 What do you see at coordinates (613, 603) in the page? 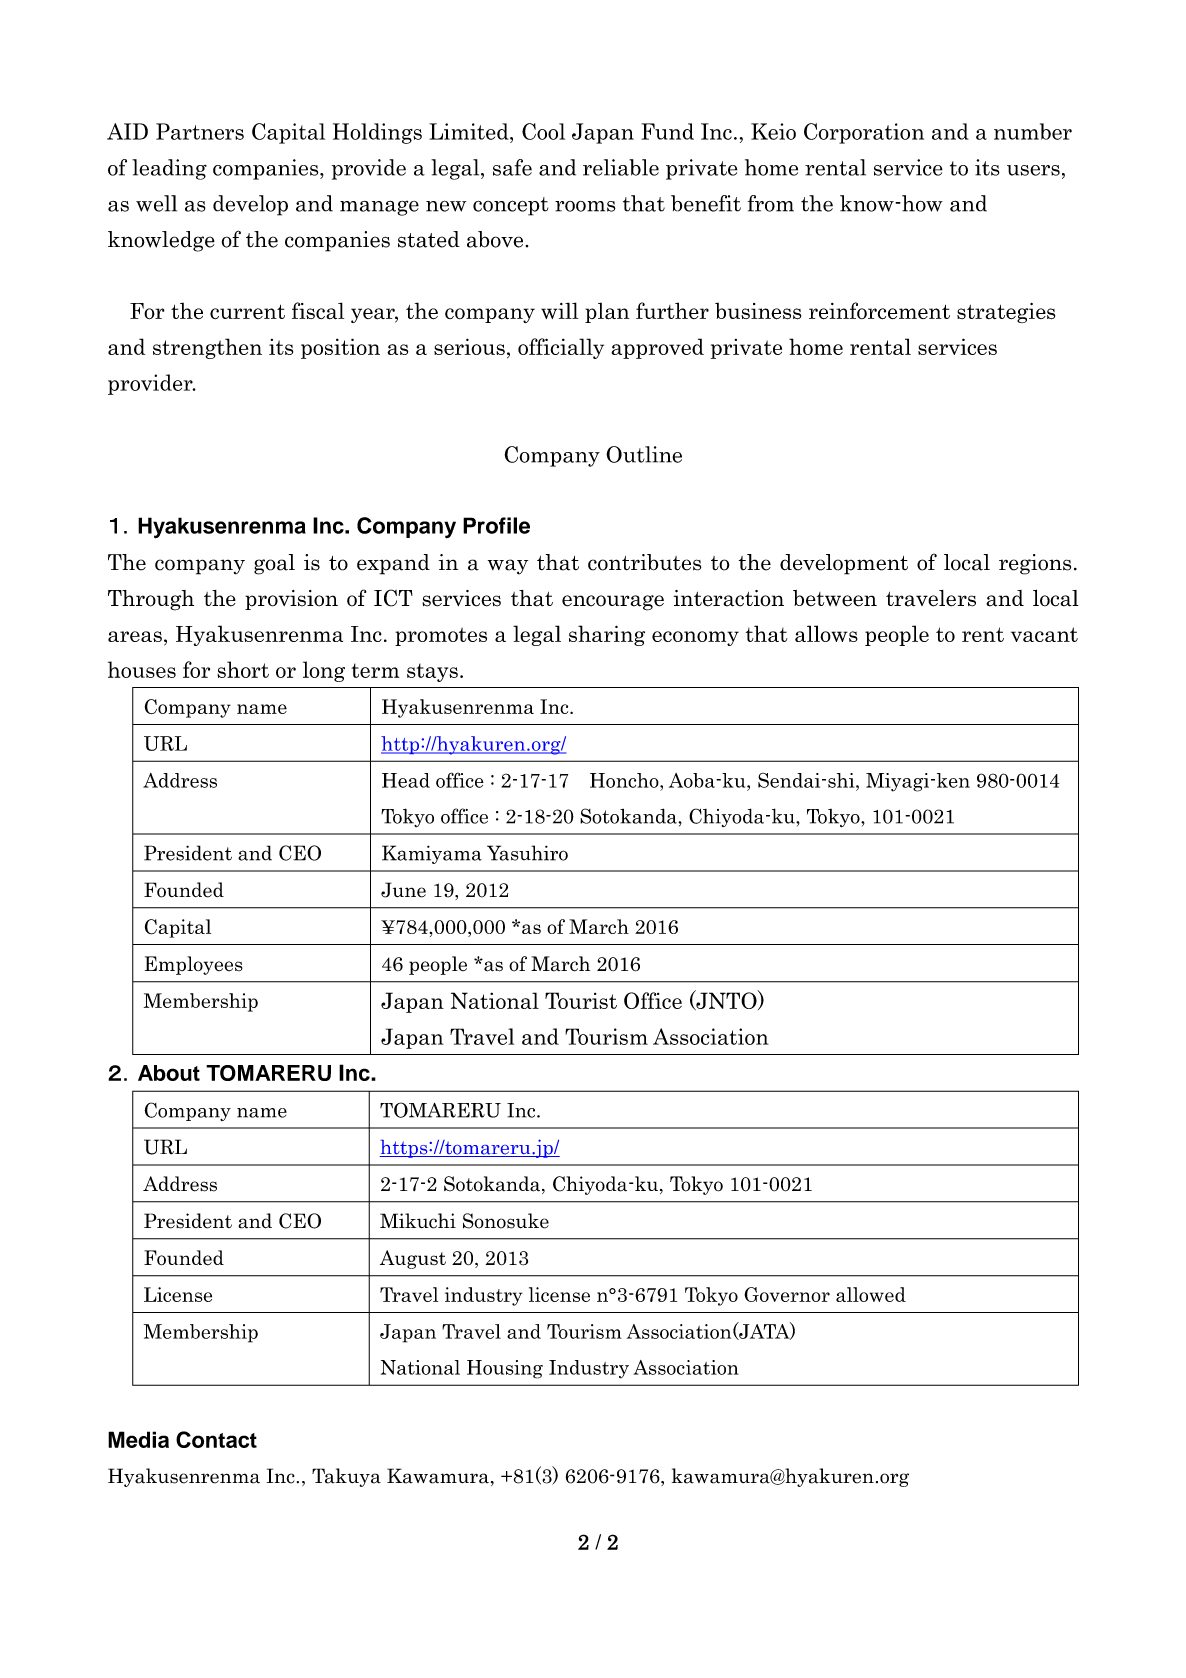
I see `encourage` at bounding box center [613, 603].
